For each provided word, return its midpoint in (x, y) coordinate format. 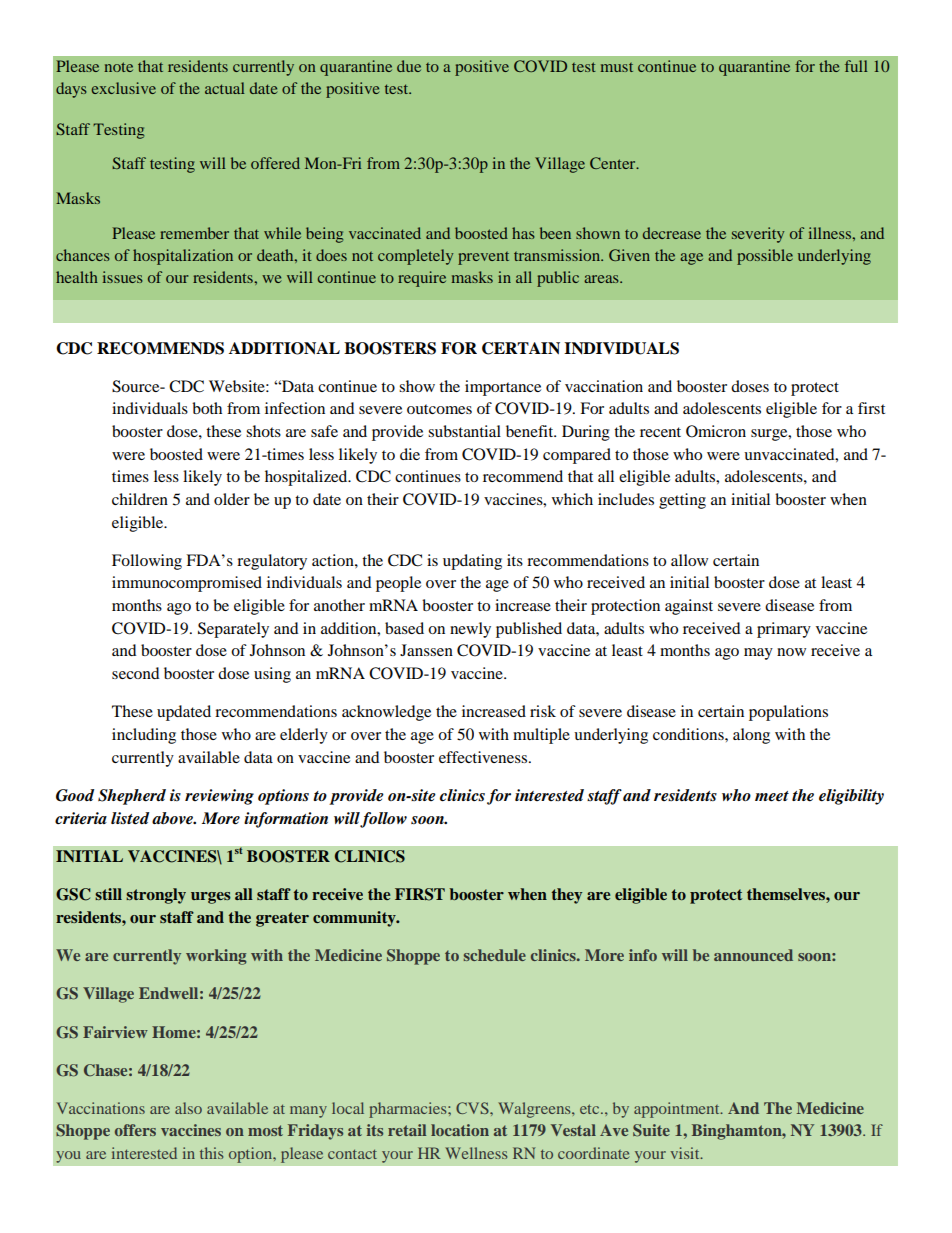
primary (784, 630)
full (856, 66)
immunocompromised (187, 584)
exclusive (124, 88)
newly (470, 630)
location (460, 1130)
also (188, 1108)
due (409, 66)
